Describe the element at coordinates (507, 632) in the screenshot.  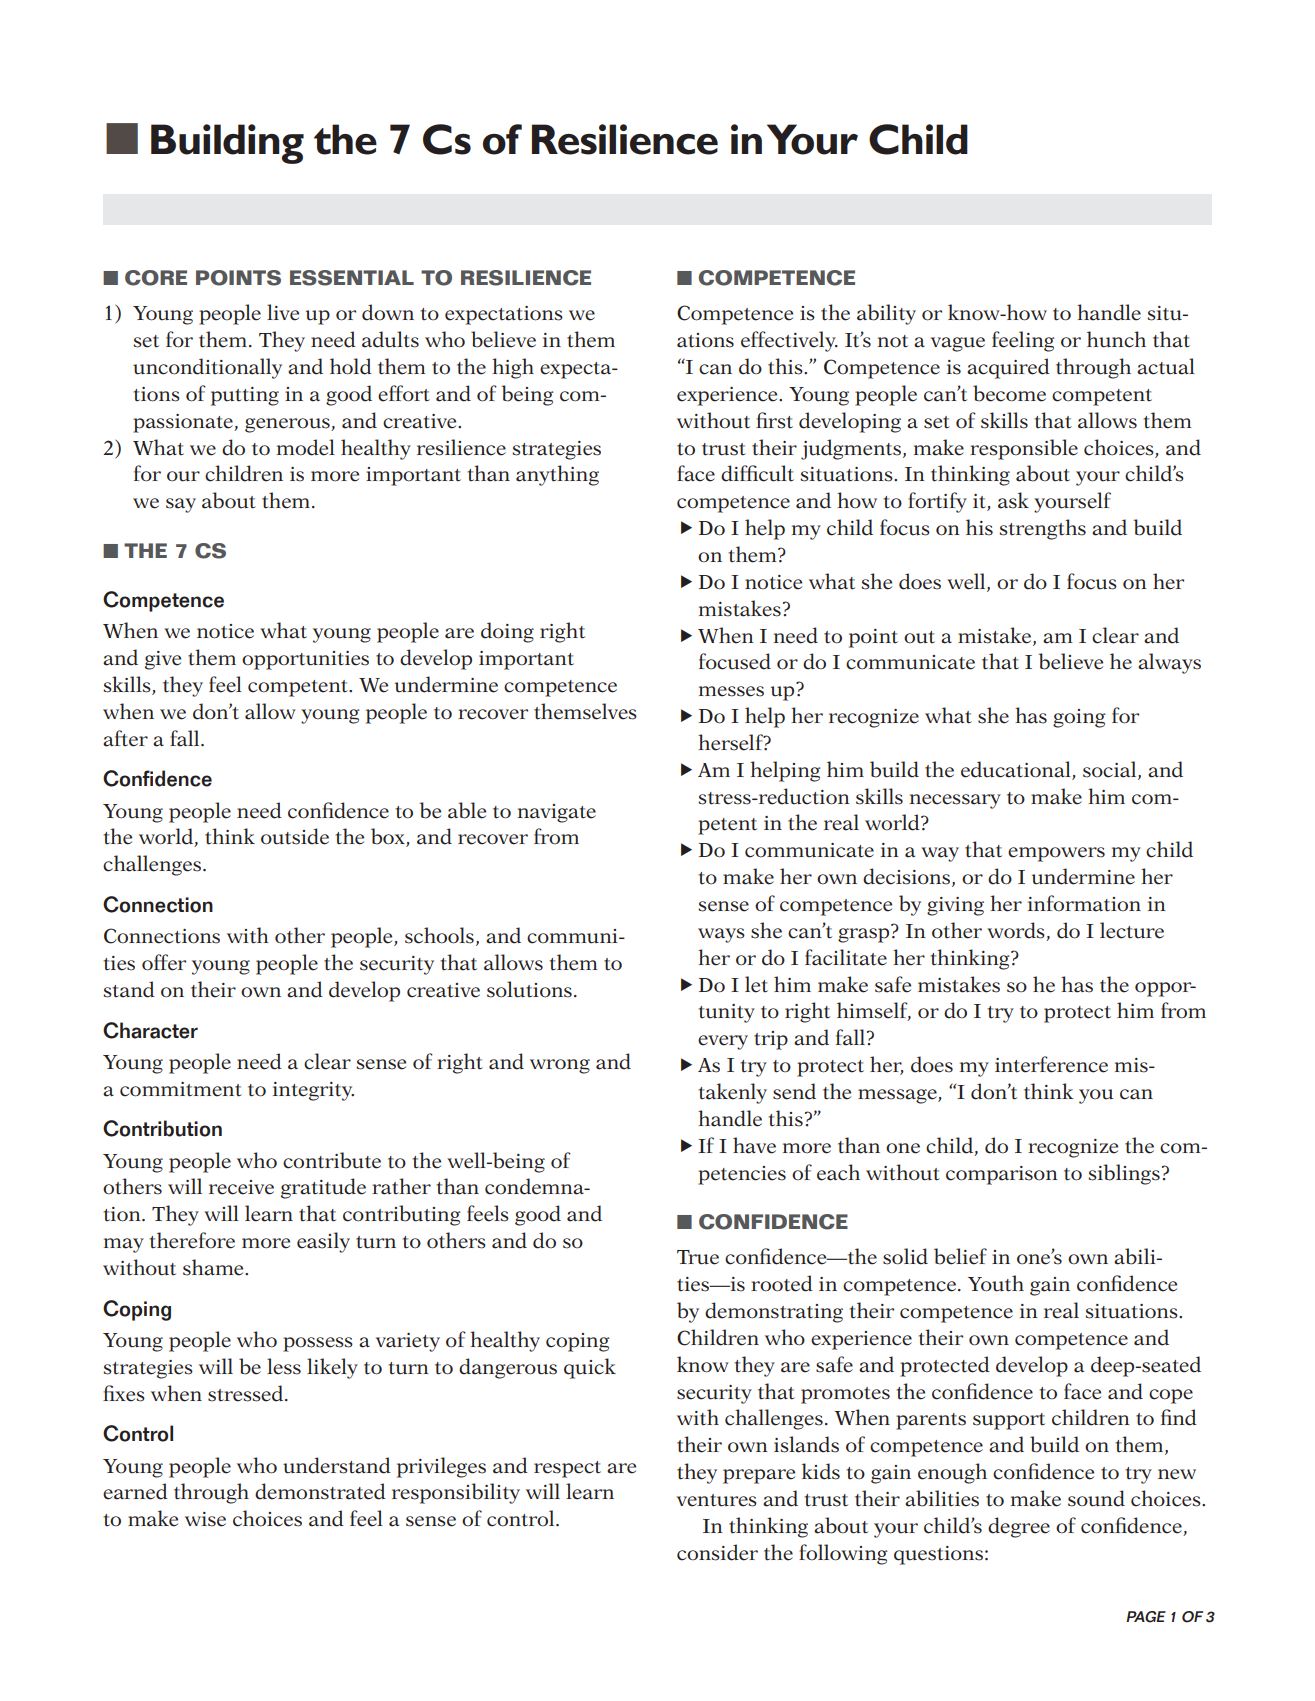
I see `doing` at that location.
